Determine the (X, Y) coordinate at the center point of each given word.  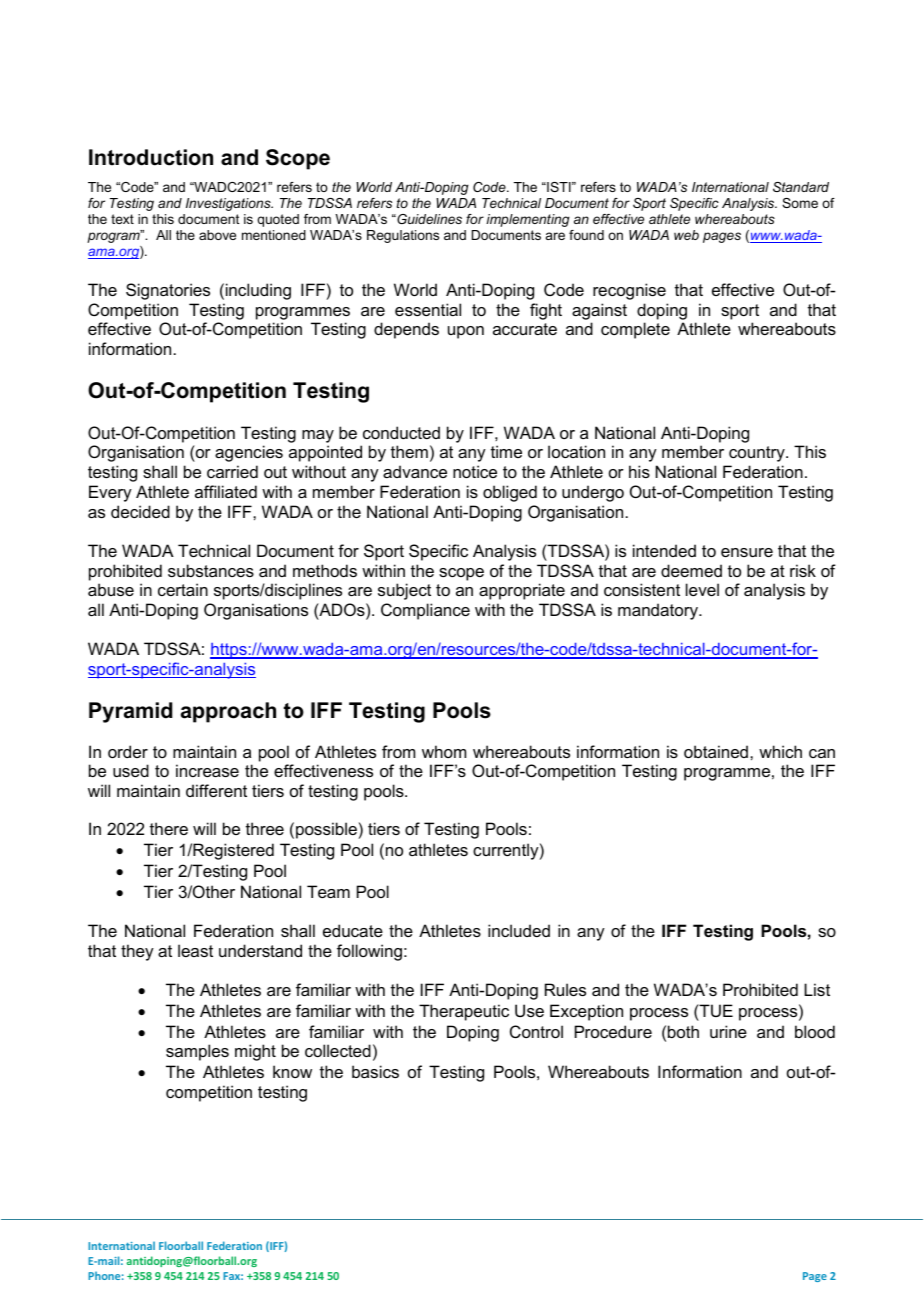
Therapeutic (464, 1012)
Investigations (229, 204)
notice (475, 471)
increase (207, 770)
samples (197, 1052)
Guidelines (428, 219)
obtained (717, 751)
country (758, 454)
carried (232, 471)
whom (444, 751)
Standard (801, 187)
